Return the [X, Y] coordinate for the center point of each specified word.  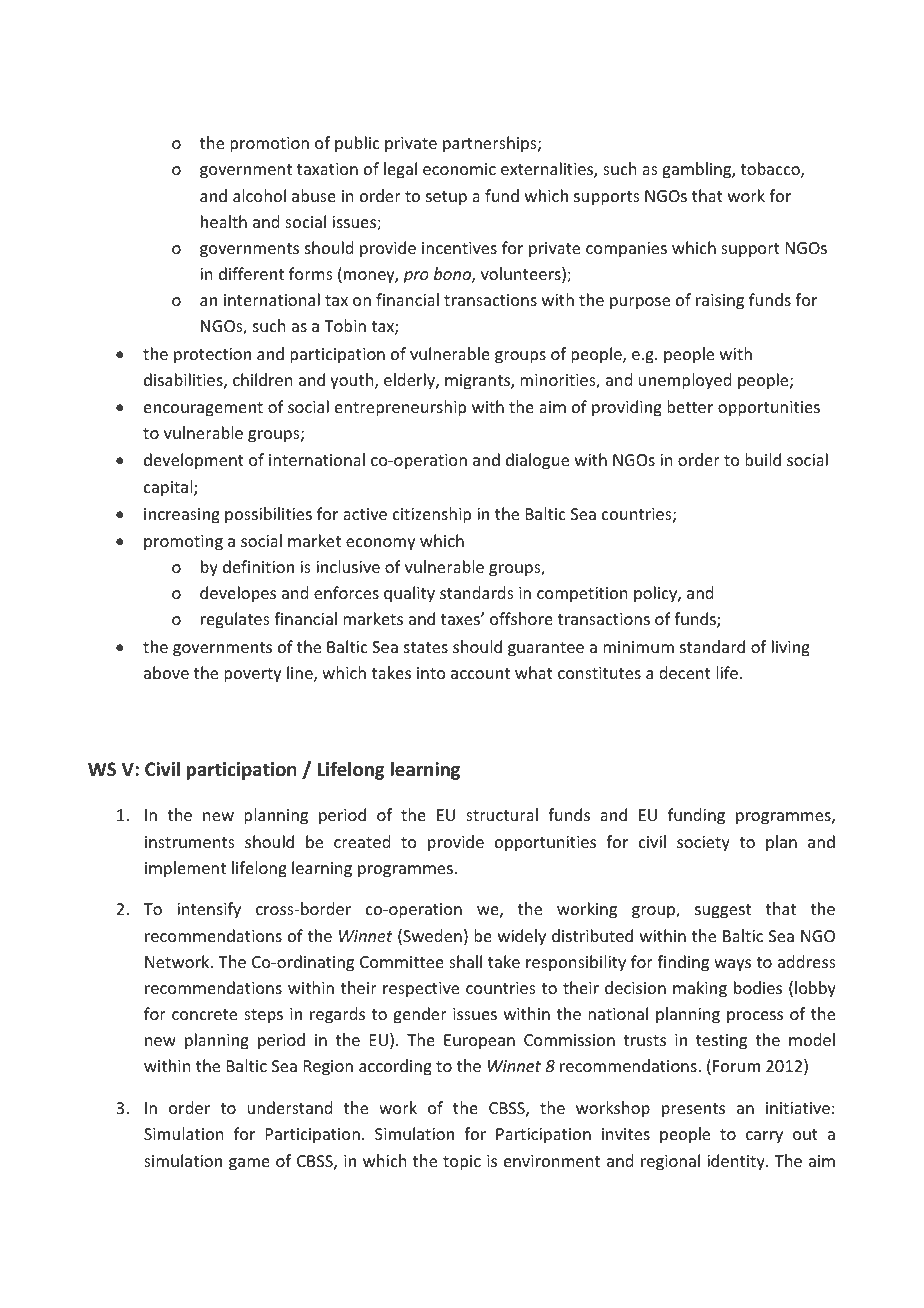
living [791, 648]
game [249, 1164]
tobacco [771, 170]
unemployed [685, 381]
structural [502, 814]
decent [685, 672]
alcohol [259, 195]
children [262, 379]
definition [258, 566]
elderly [410, 381]
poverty [253, 675]
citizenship [432, 515]
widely [522, 937]
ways [732, 965]
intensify [209, 910]
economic [459, 169]
